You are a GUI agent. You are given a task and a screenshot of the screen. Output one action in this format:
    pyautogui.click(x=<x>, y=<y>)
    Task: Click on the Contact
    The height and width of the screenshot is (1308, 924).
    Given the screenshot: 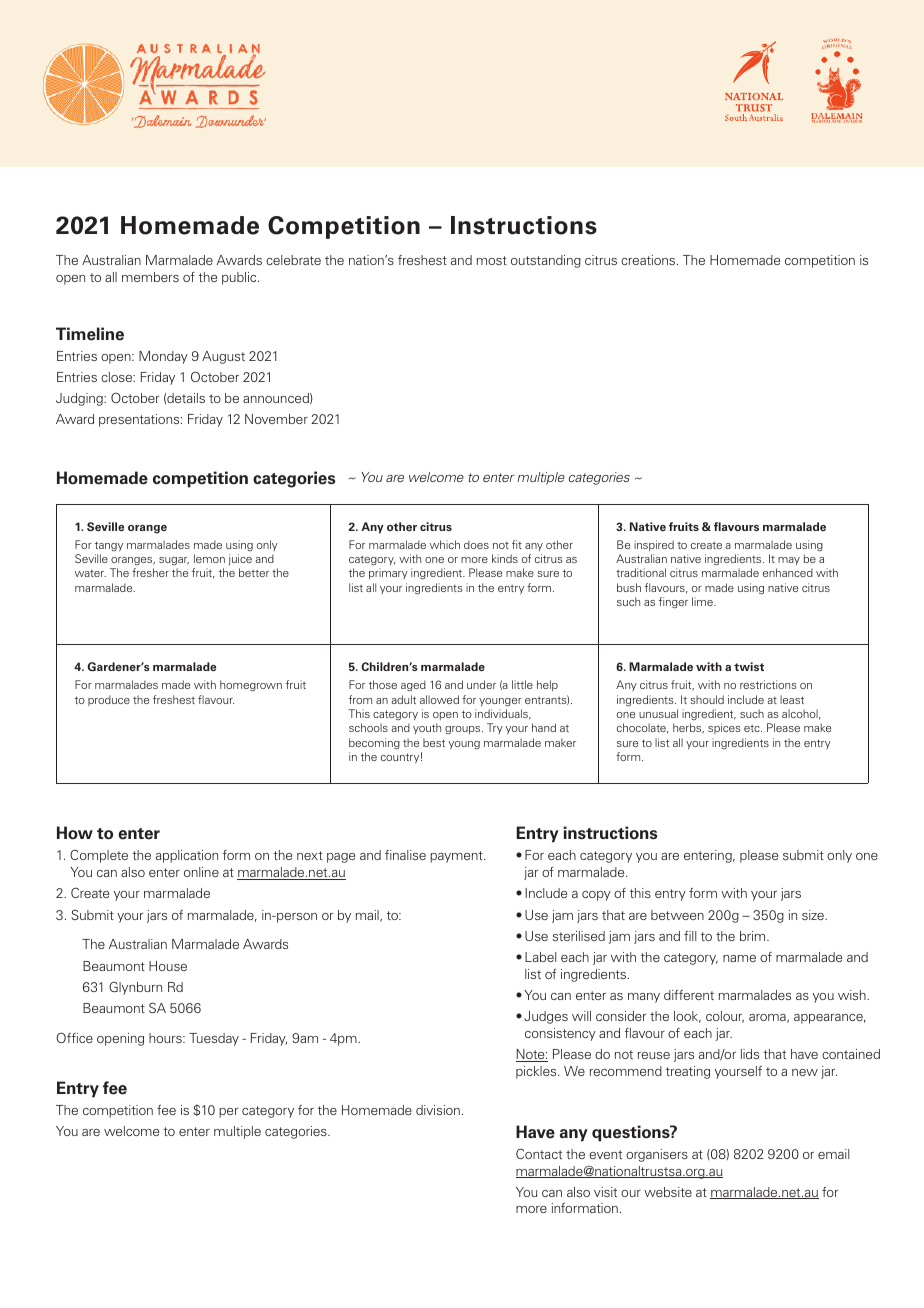 What is the action you would take?
    pyautogui.click(x=539, y=1153)
